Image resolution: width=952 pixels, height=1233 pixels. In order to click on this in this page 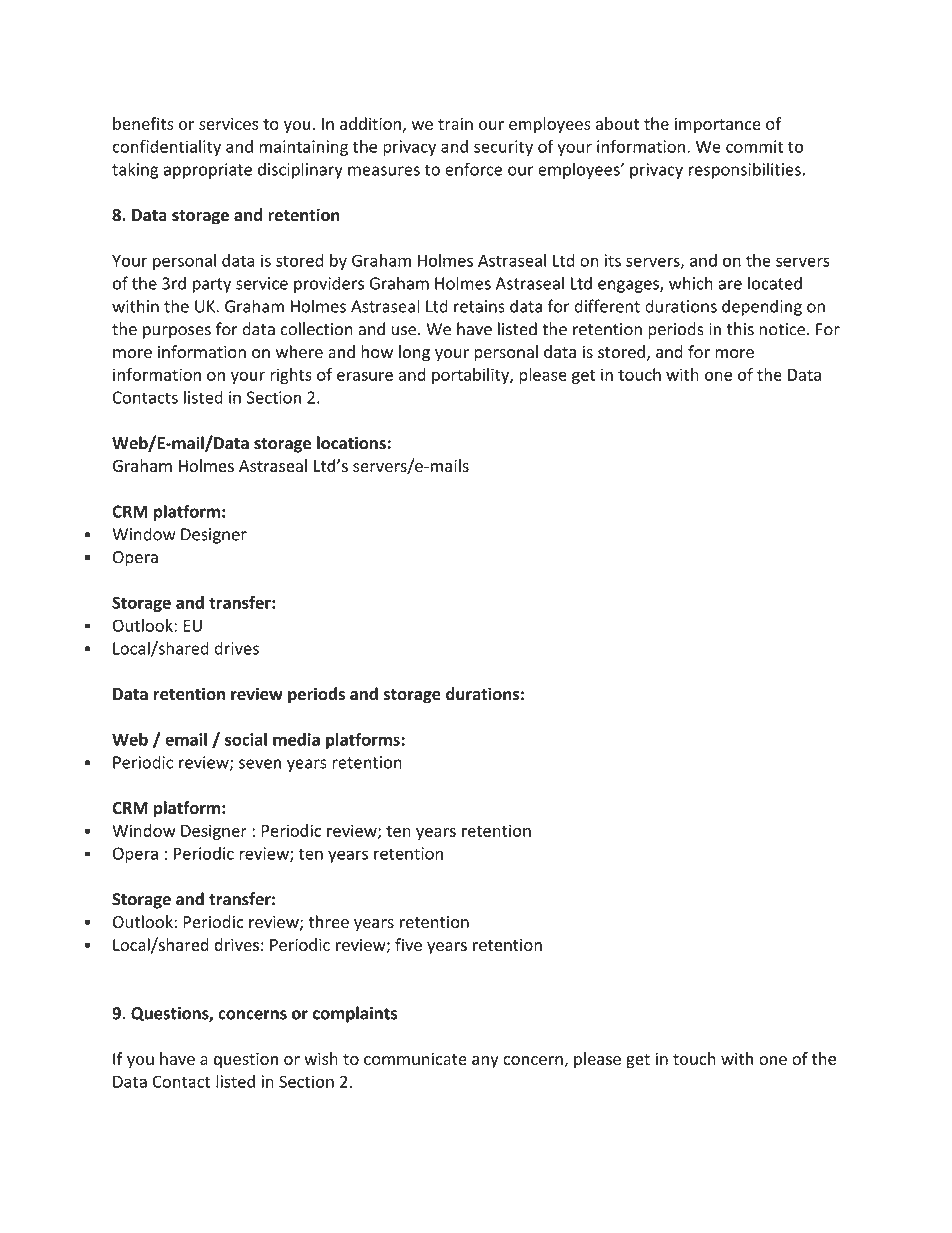, I will do `click(740, 329)`.
